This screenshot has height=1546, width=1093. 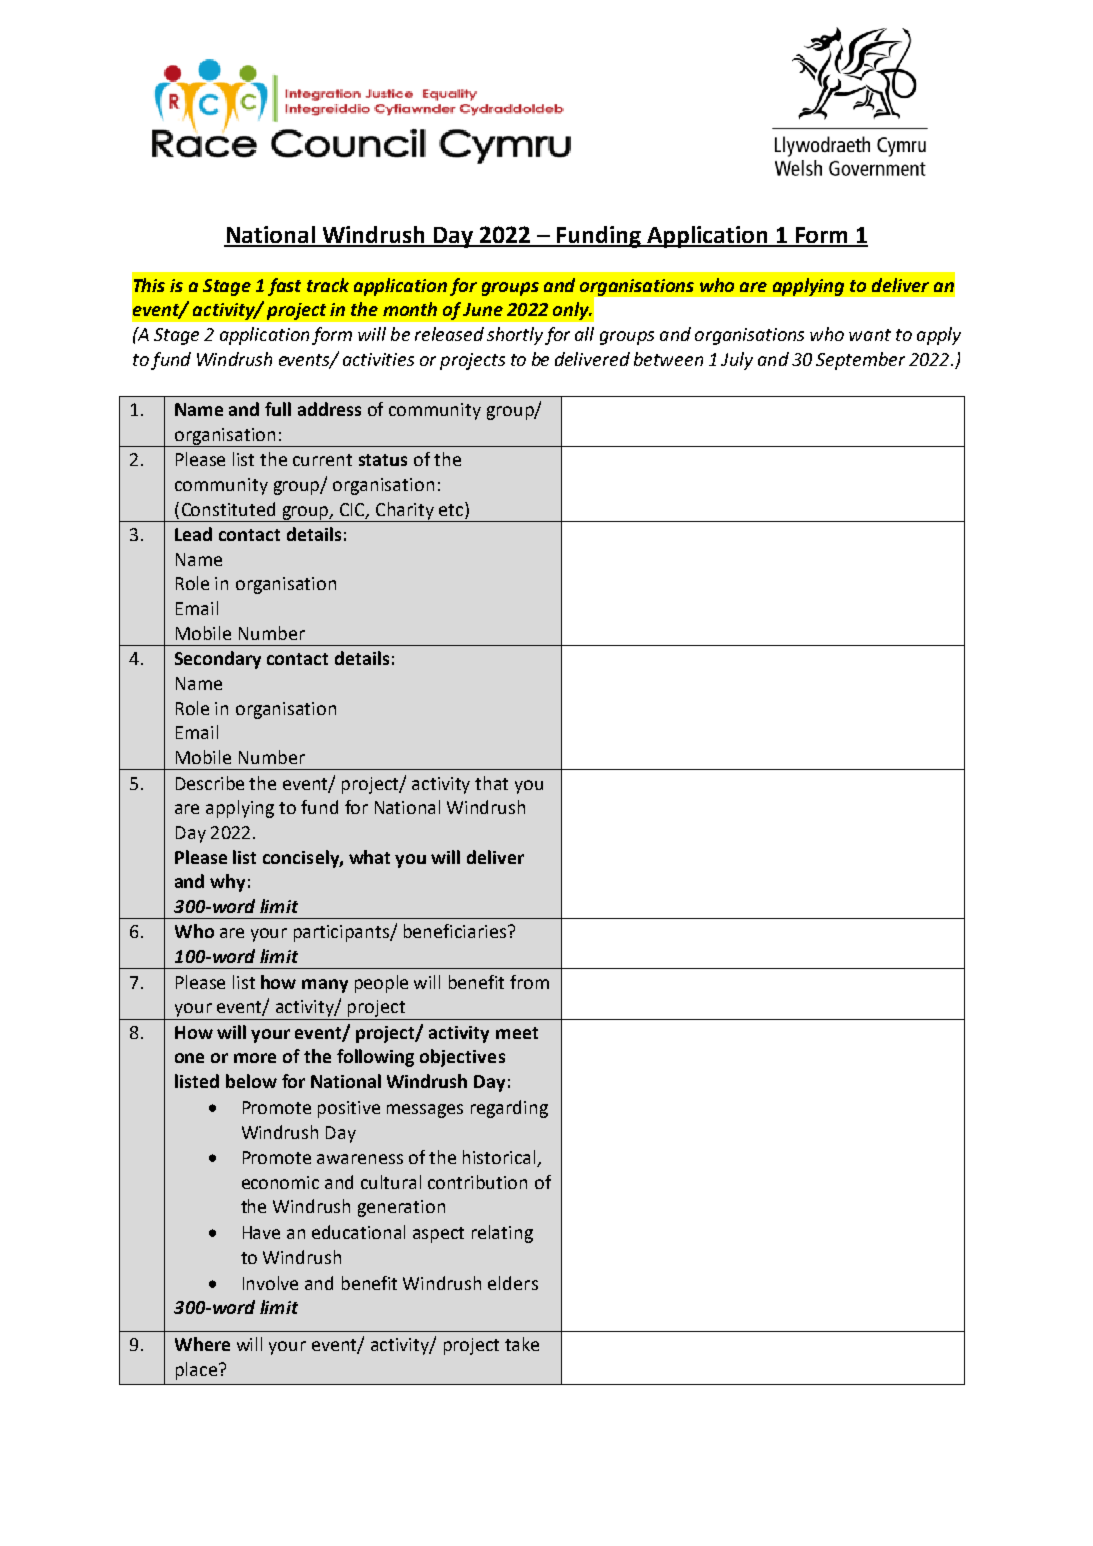 What do you see at coordinates (515, 336) in the screenshot?
I see `shortly` at bounding box center [515, 336].
